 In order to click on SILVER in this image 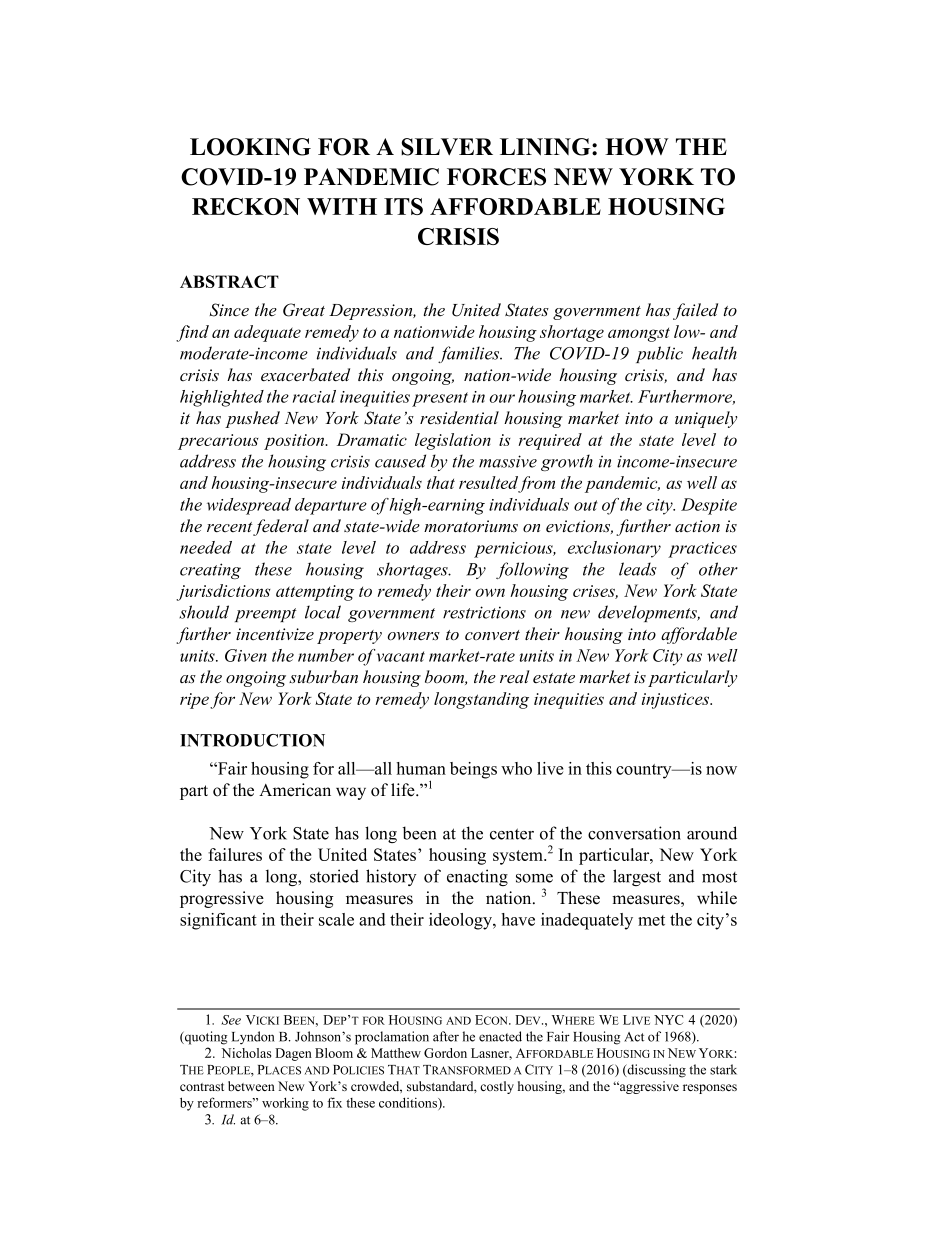, I will do `click(447, 147)`.
